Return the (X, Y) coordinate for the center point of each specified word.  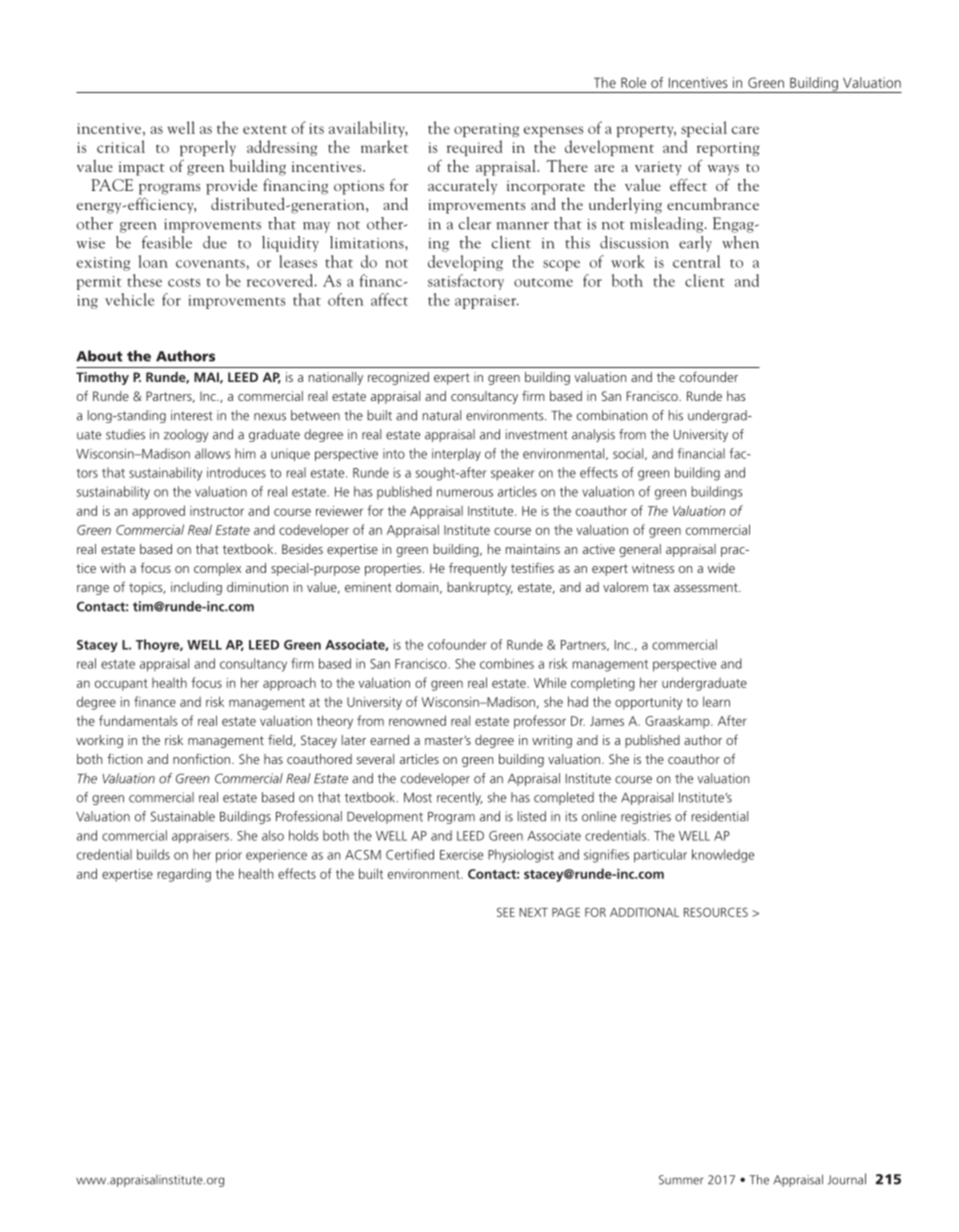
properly (208, 148)
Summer (681, 1180)
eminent (368, 587)
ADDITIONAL (644, 912)
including (196, 588)
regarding (184, 875)
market (384, 146)
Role (633, 82)
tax (661, 587)
